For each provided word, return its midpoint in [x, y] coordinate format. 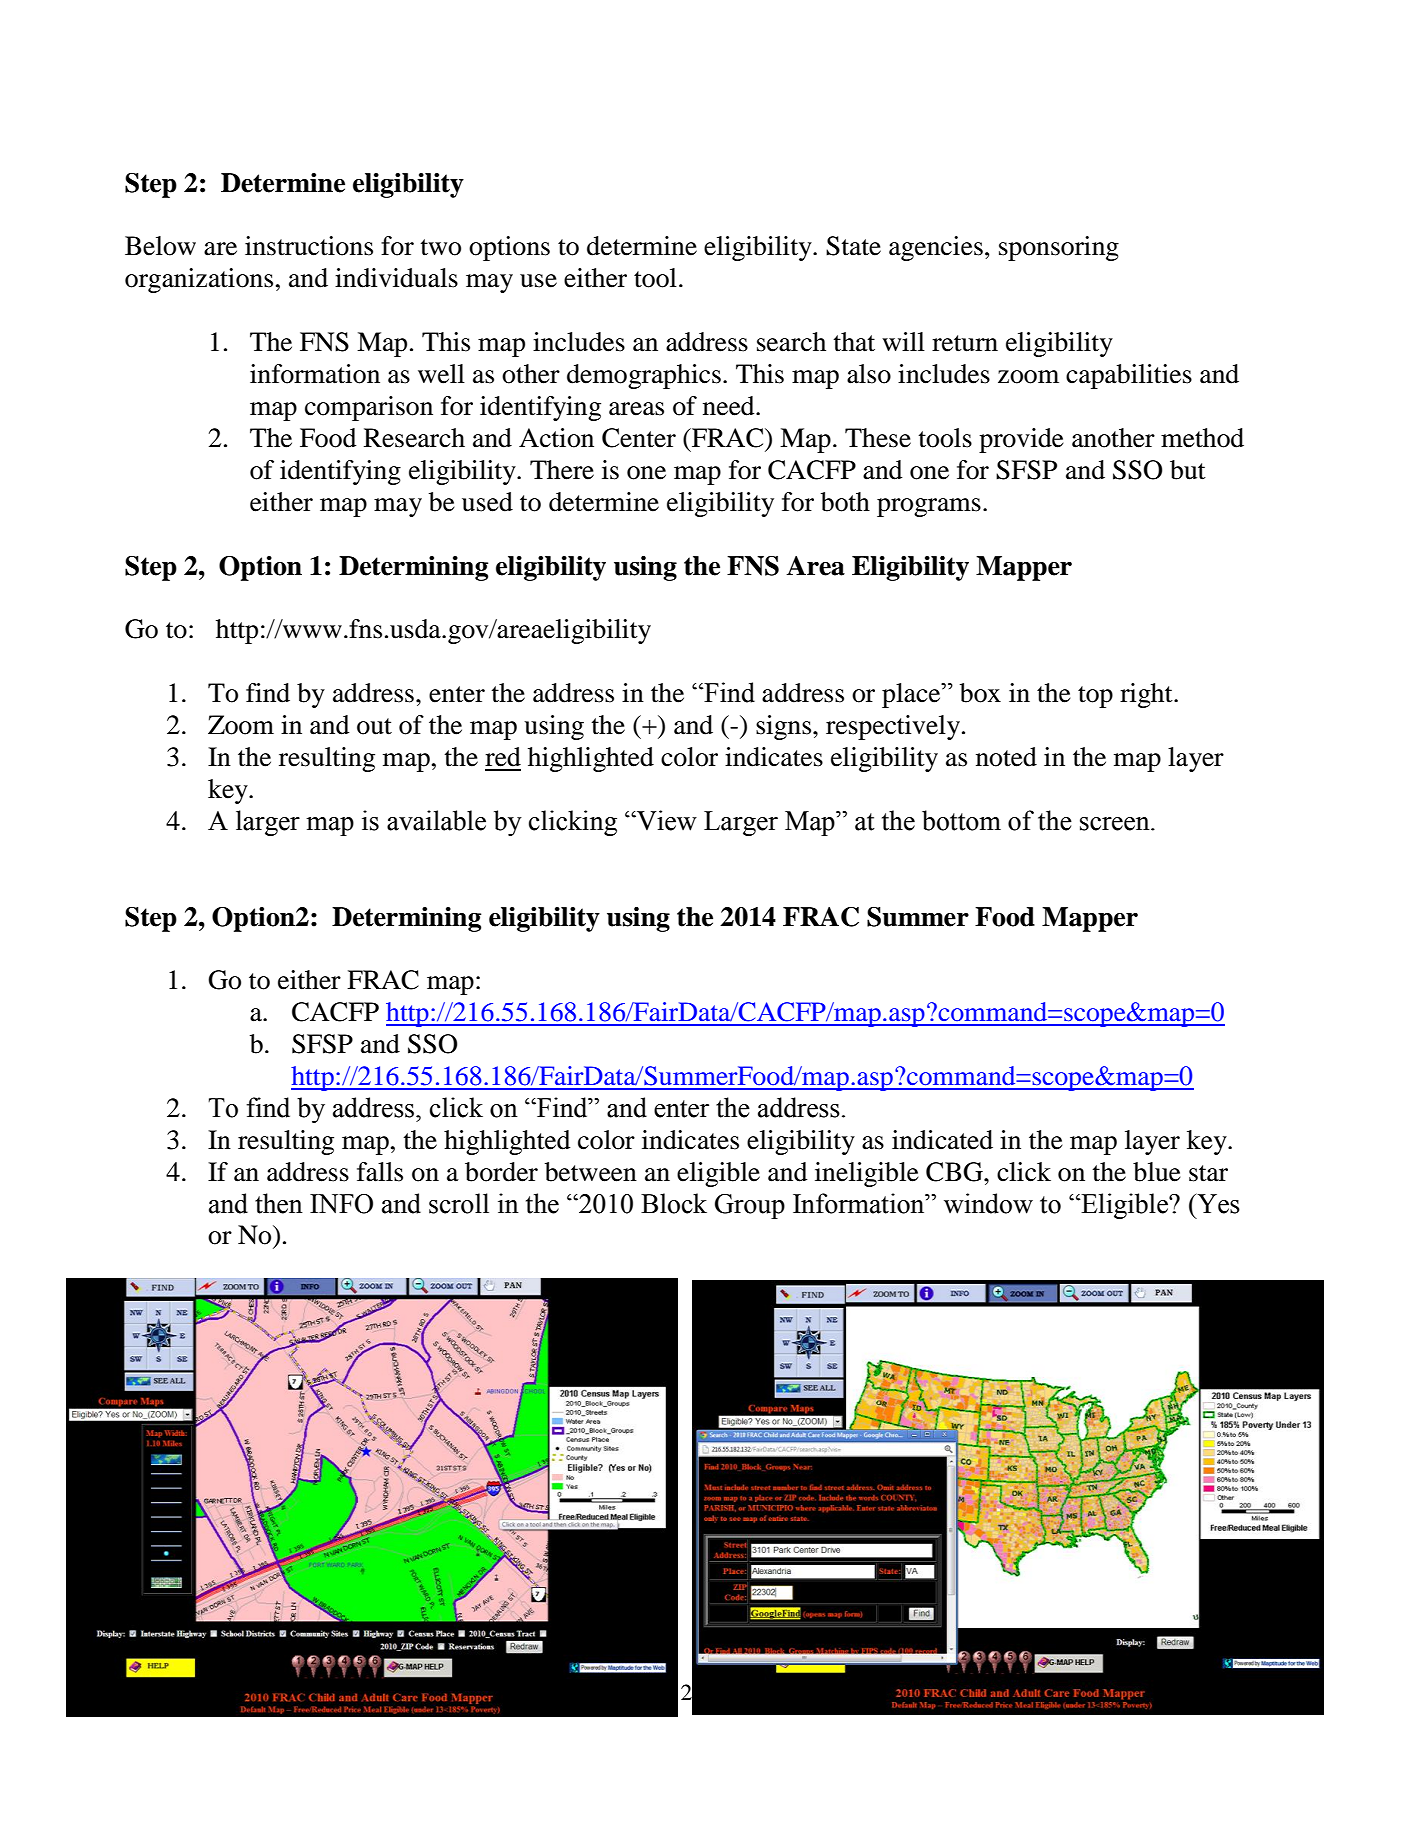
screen [1116, 824]
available [436, 820]
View [666, 820]
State [853, 246]
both [845, 502]
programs [929, 507]
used [487, 502]
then [279, 1203]
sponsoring [1059, 248]
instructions [309, 246]
